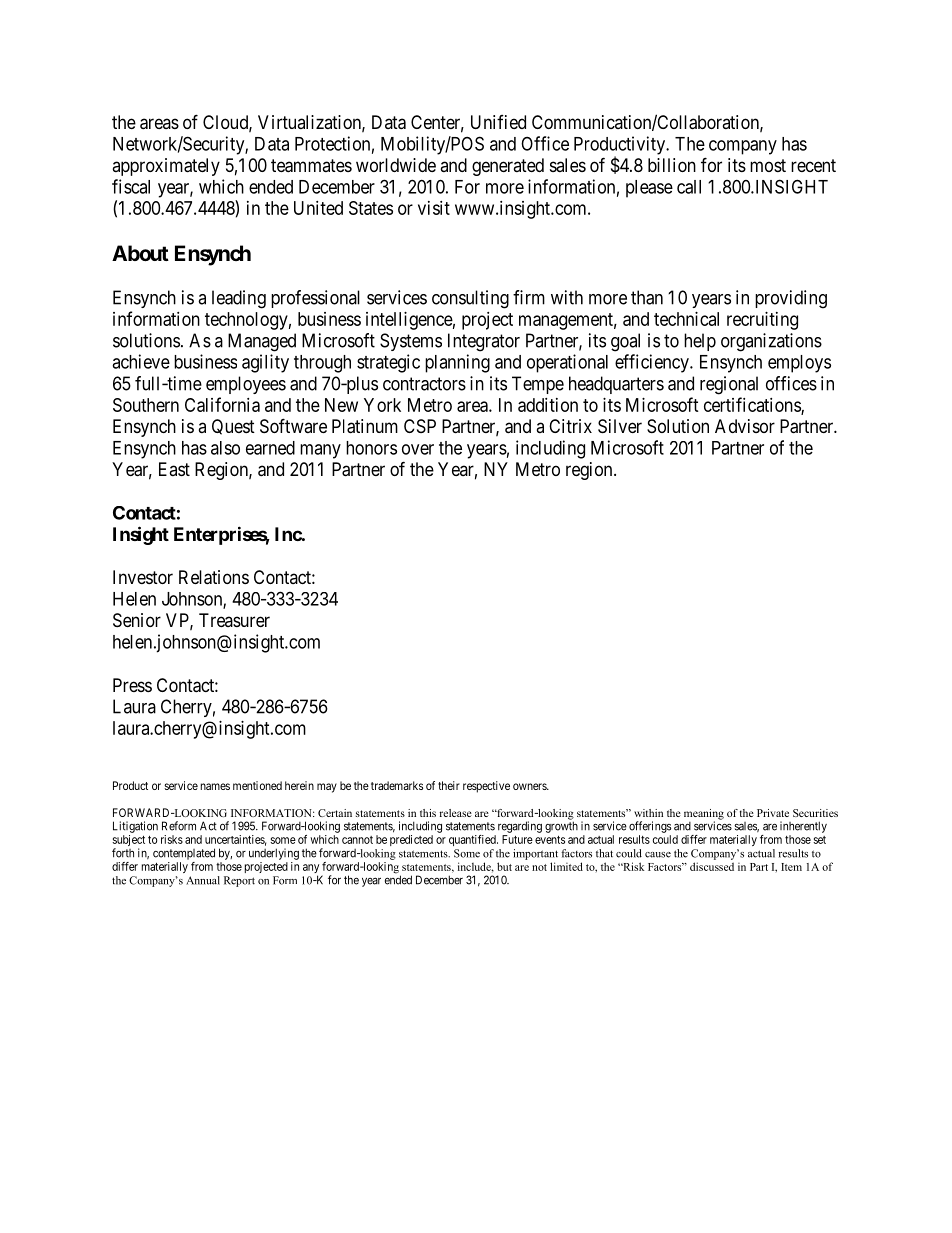 Image resolution: width=952 pixels, height=1233 pixels. What do you see at coordinates (768, 165) in the page?
I see `most` at bounding box center [768, 165].
